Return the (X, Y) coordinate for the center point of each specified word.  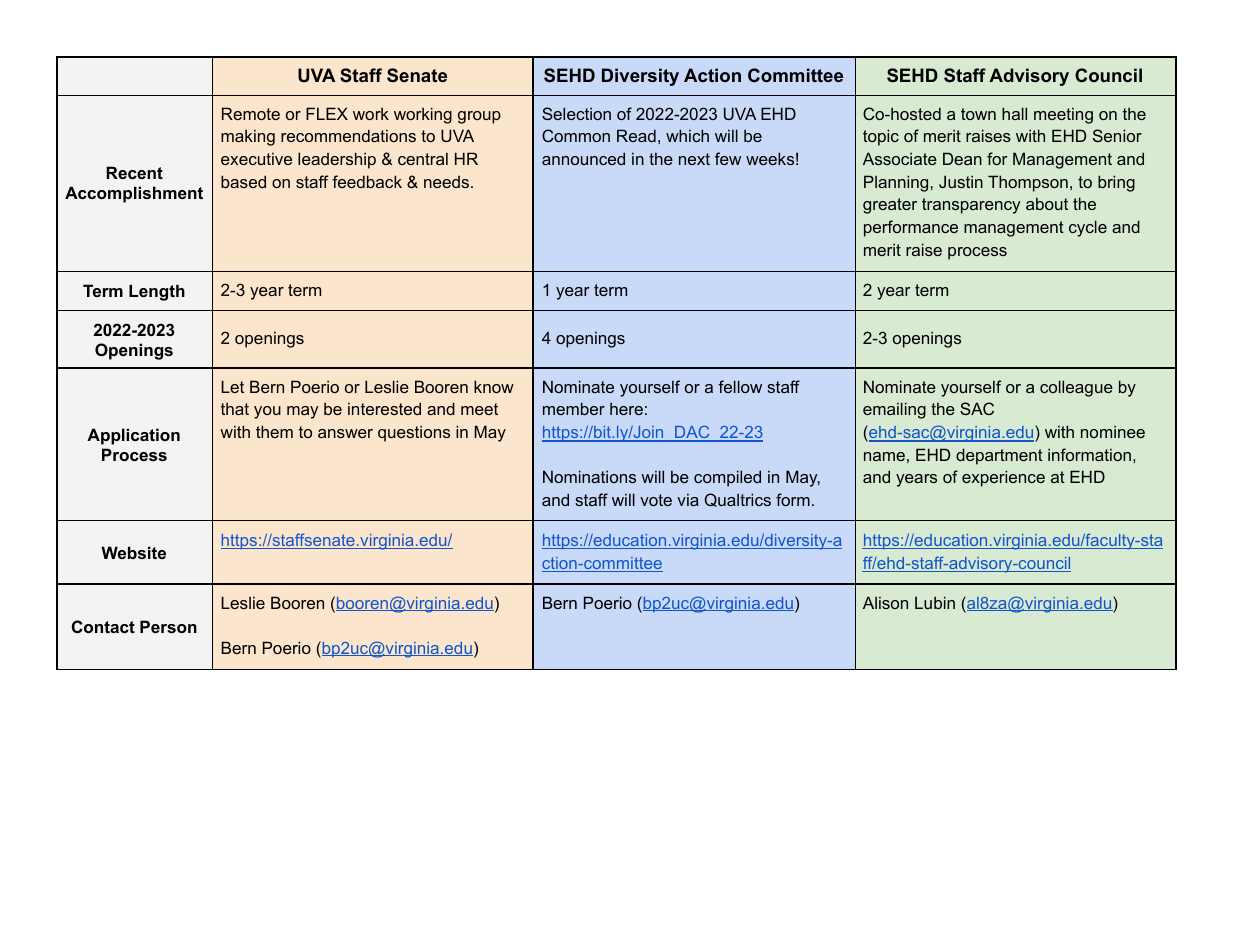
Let (232, 386)
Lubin (935, 602)
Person (168, 626)
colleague (1076, 388)
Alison (885, 602)
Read (636, 135)
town (978, 114)
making (248, 137)
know (494, 386)
